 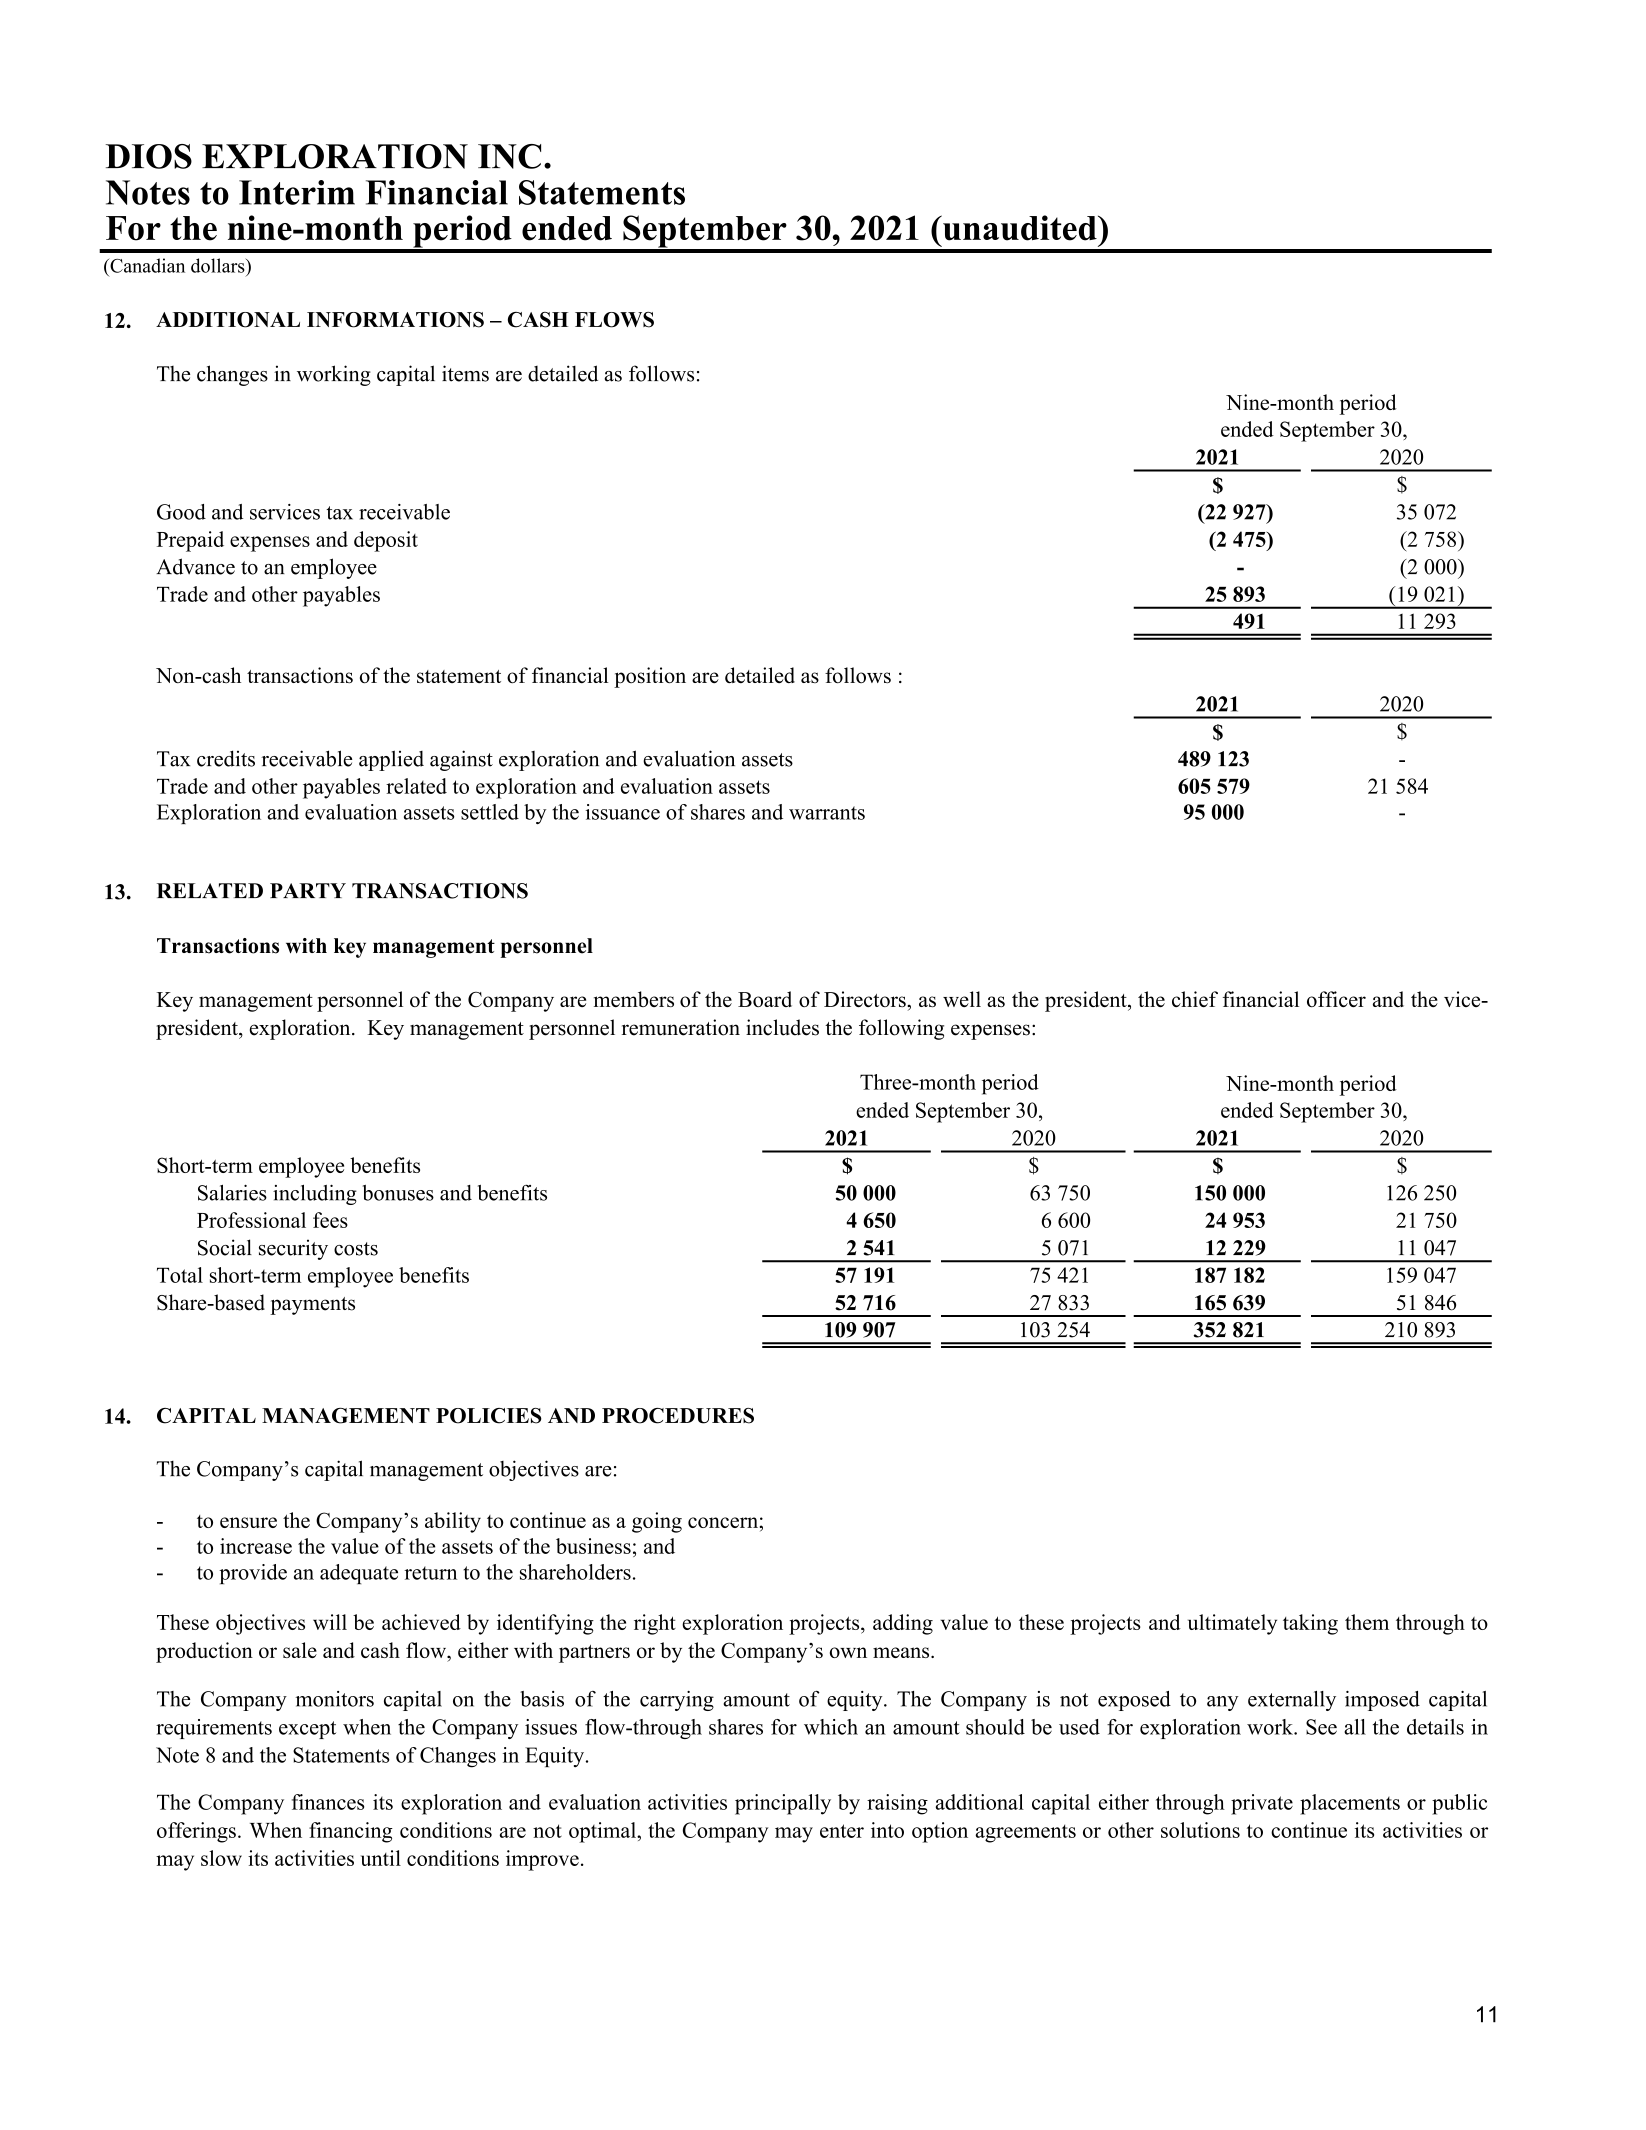 What do you see at coordinates (678, 1416) in the screenshot?
I see `PROCEDURES` at bounding box center [678, 1416].
